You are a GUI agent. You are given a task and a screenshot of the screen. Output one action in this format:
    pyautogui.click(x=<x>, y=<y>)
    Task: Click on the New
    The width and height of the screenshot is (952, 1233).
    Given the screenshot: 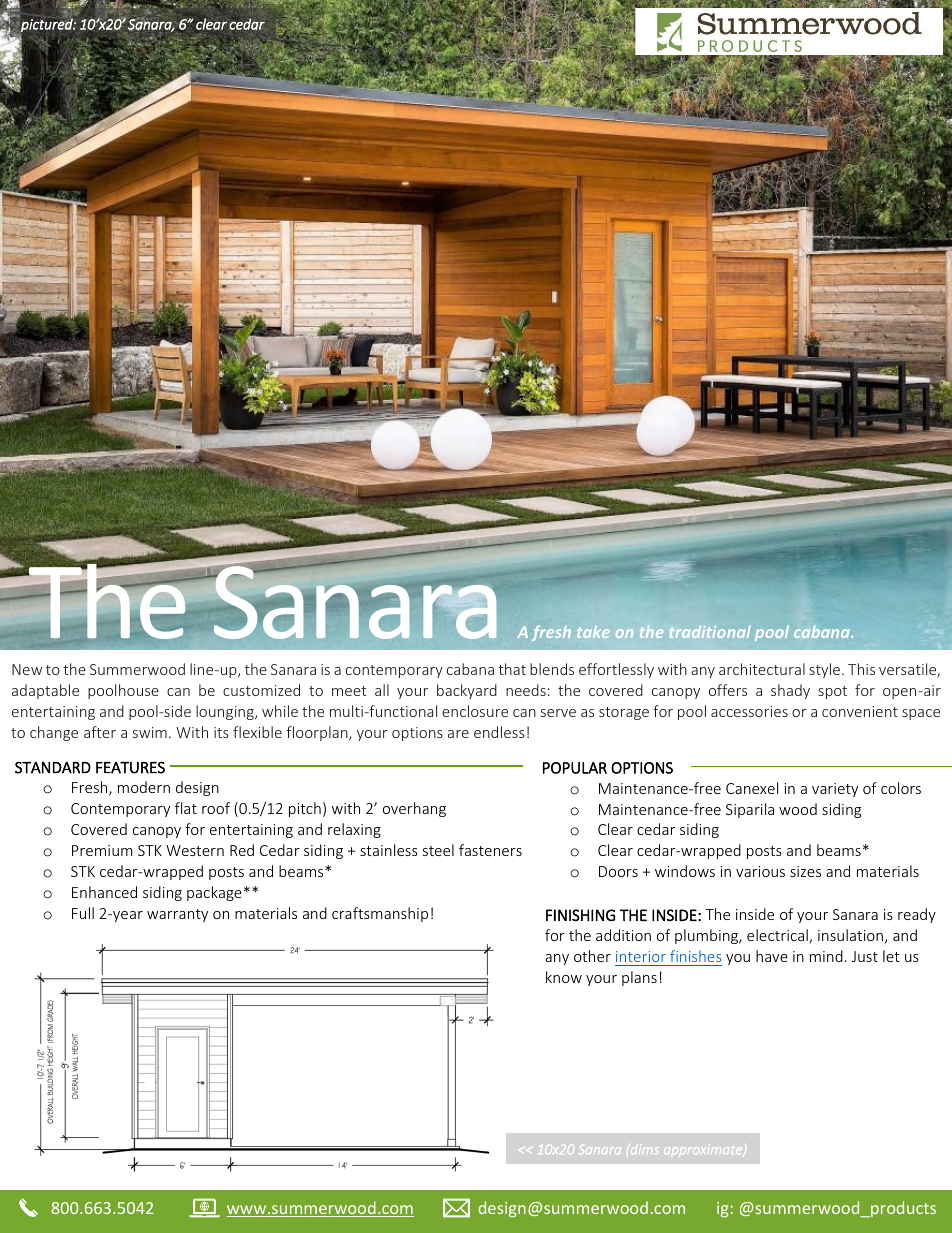 What is the action you would take?
    pyautogui.click(x=27, y=669)
